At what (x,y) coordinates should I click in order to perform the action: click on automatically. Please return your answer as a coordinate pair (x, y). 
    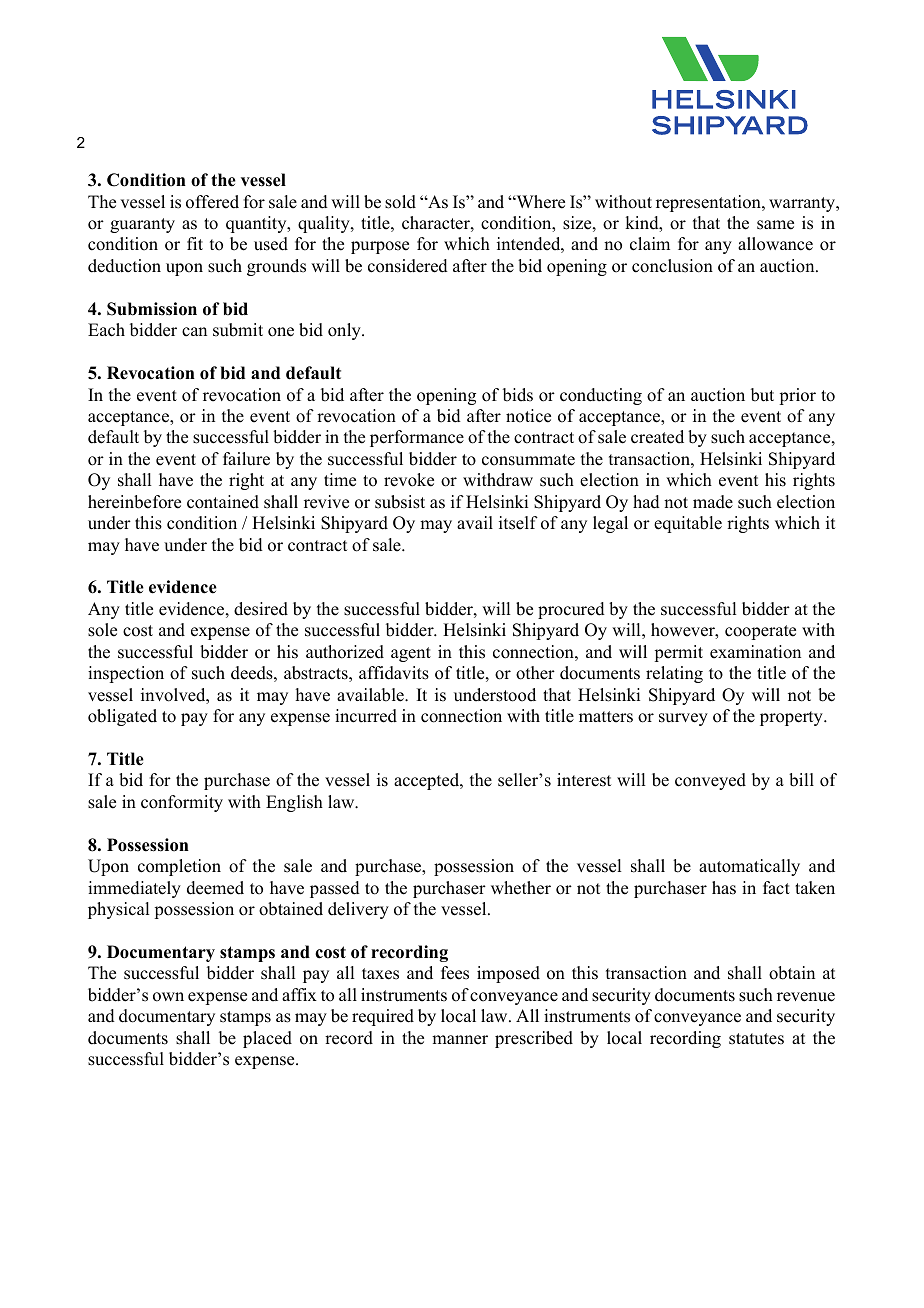
    Looking at the image, I should click on (749, 867).
